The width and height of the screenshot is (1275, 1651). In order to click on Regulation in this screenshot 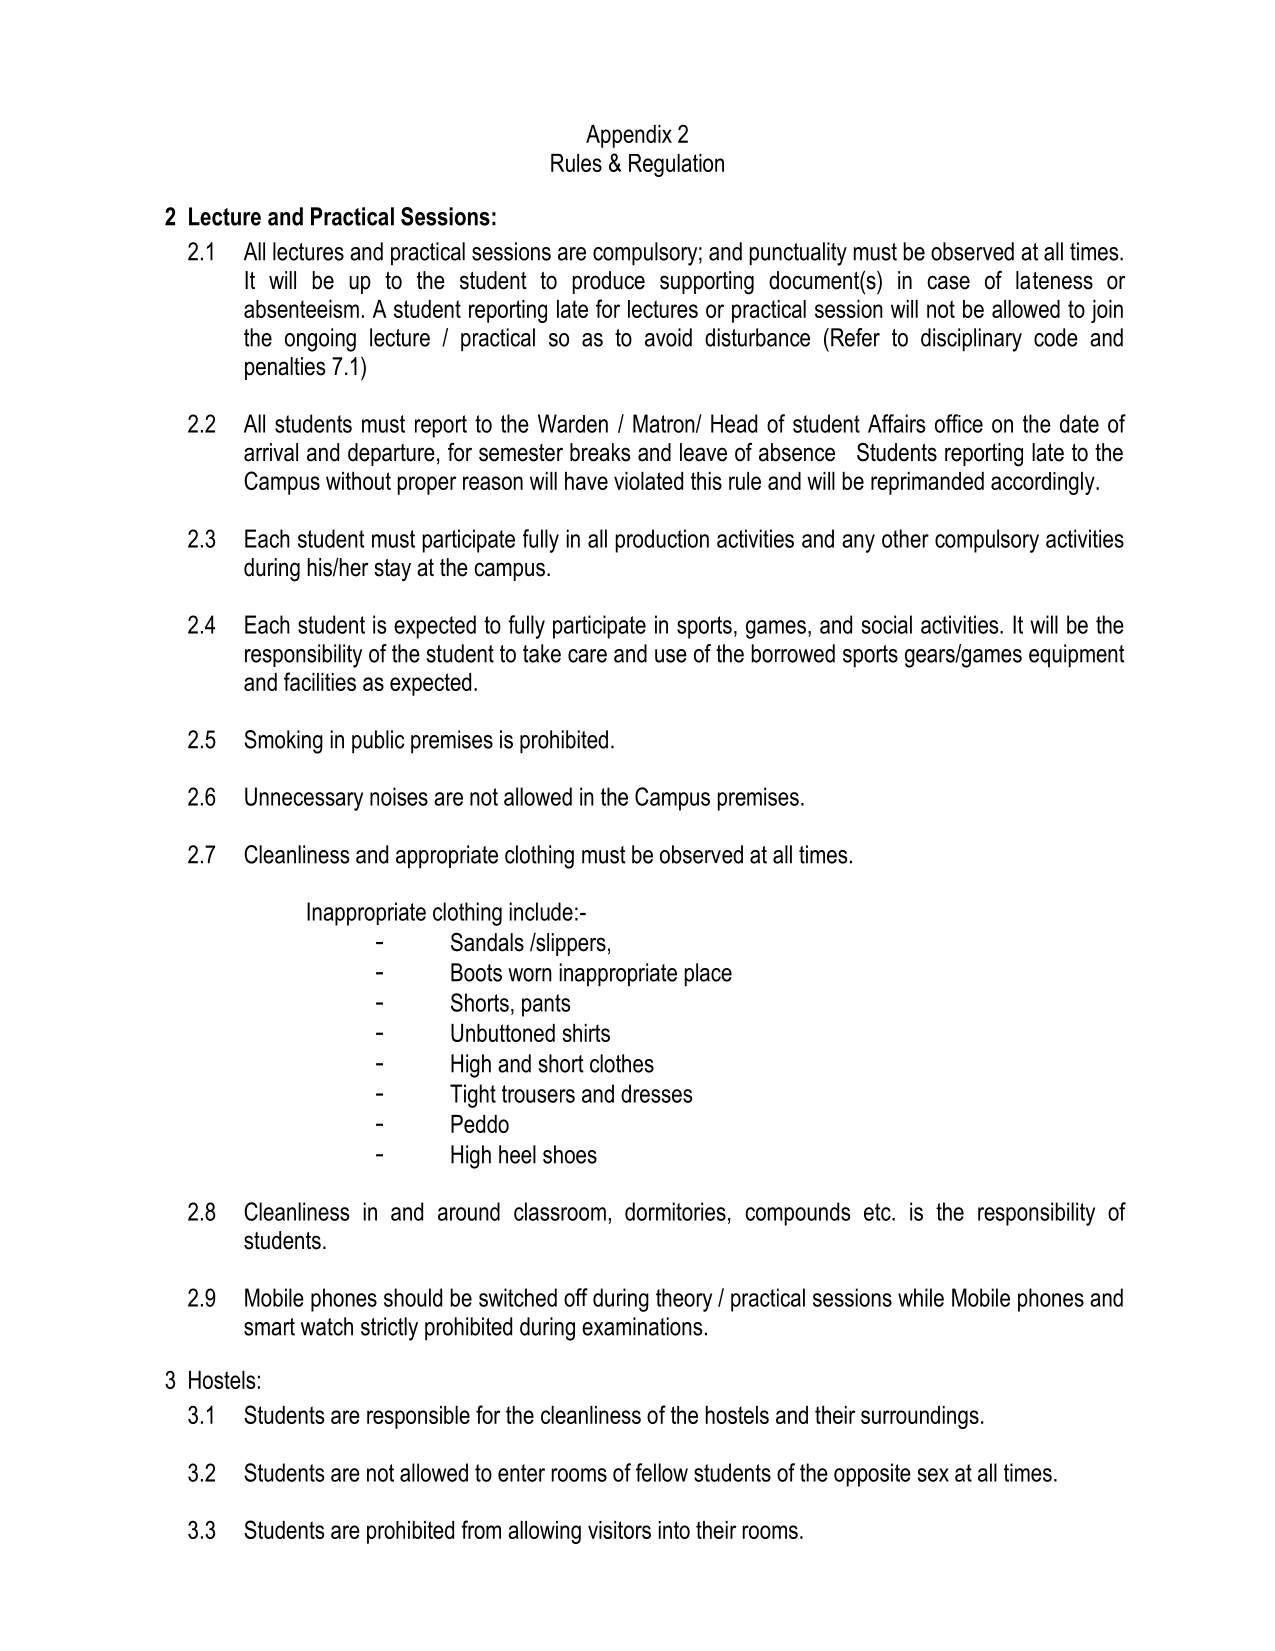, I will do `click(676, 165)`.
